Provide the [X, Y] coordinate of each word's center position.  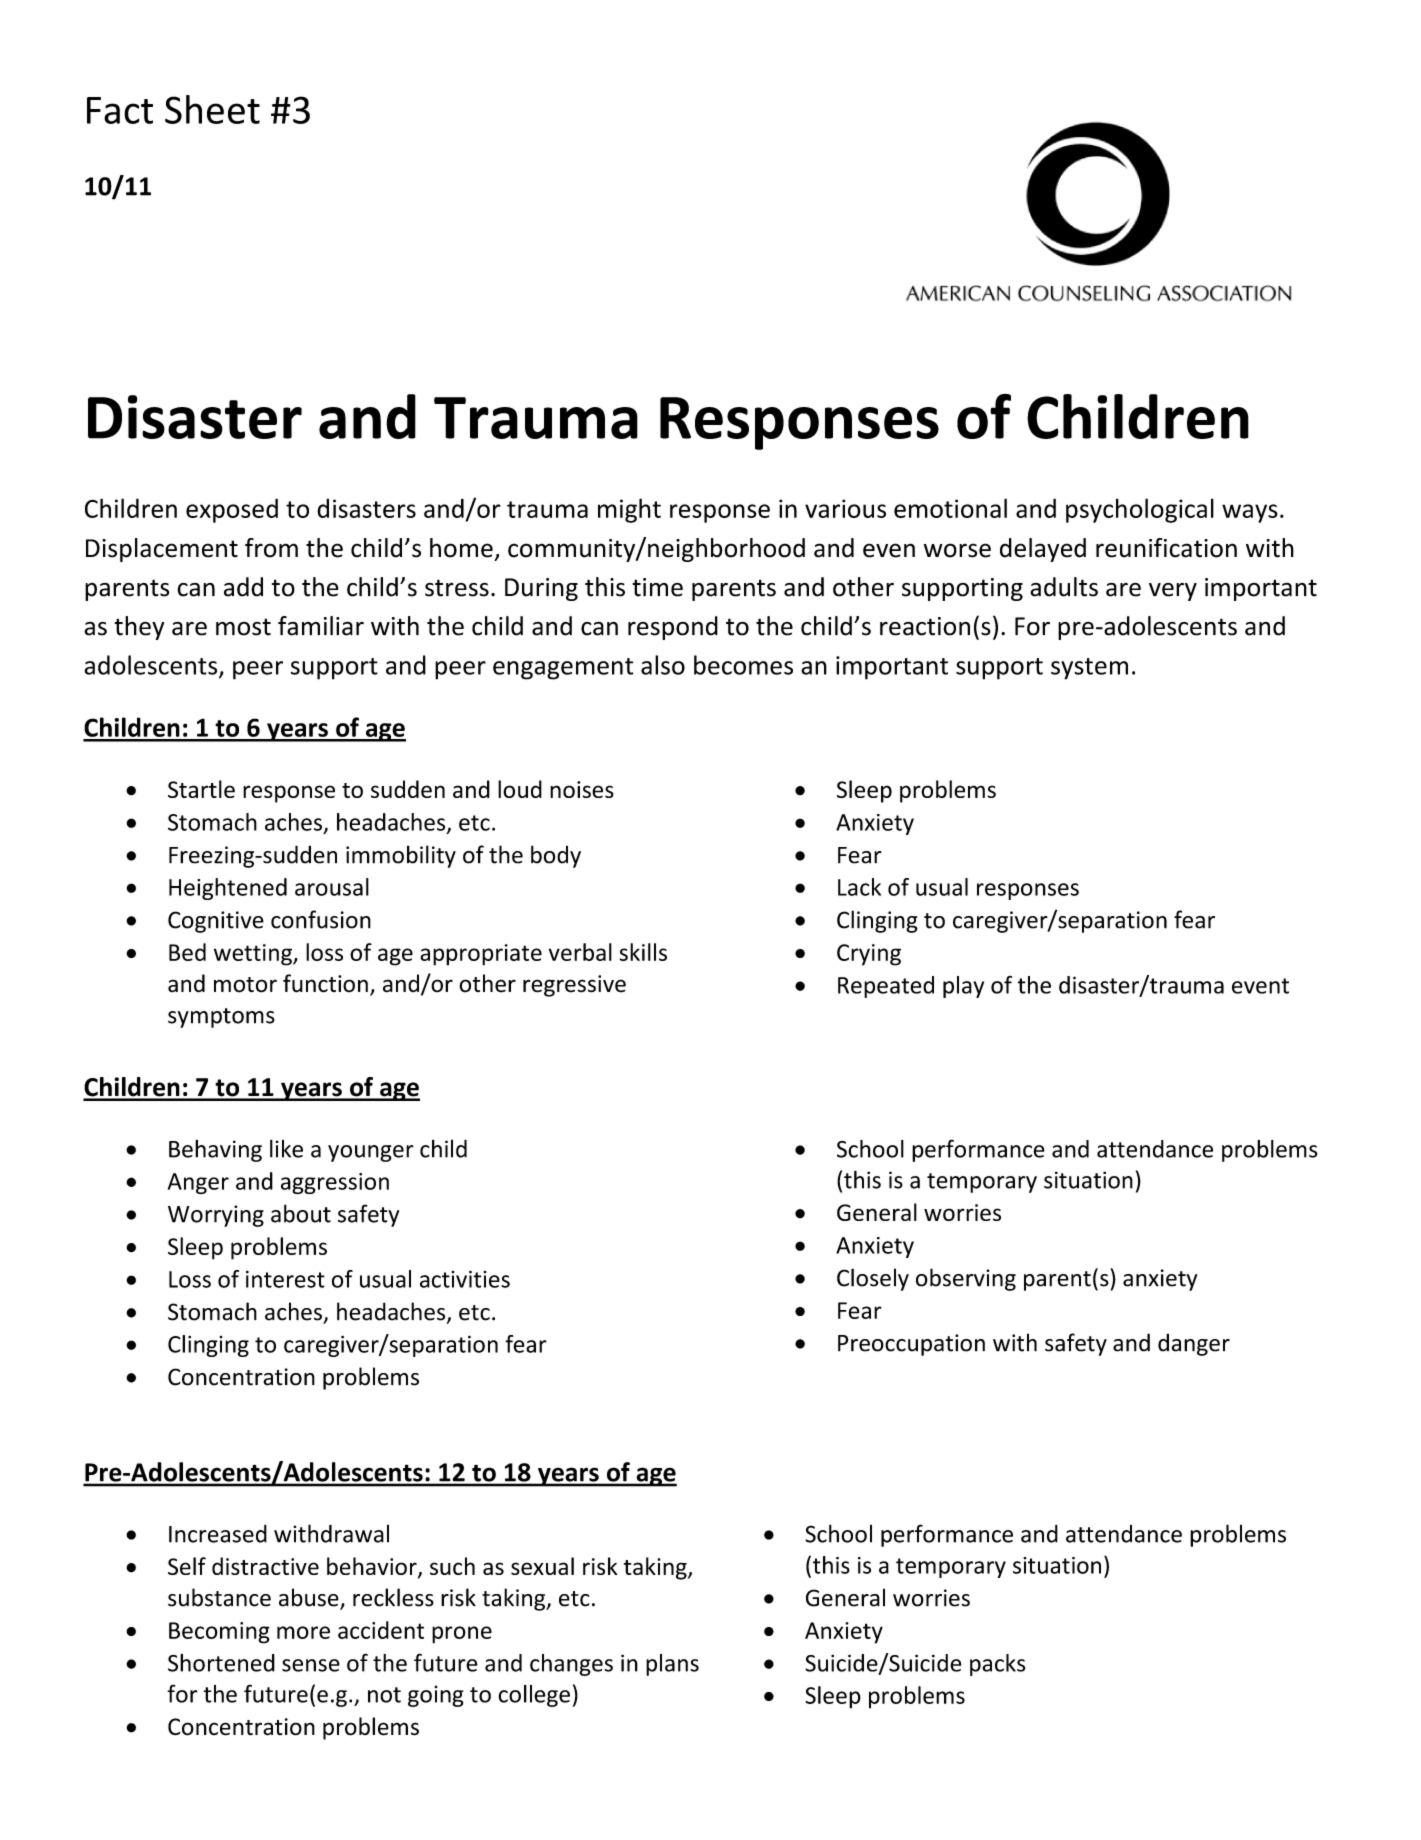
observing [966, 1279]
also [663, 665]
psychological [1140, 510]
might [629, 510]
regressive [574, 986]
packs [997, 1665]
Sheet [212, 109]
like [286, 1148]
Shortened [221, 1663]
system [1089, 669]
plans [672, 1665]
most [243, 627]
